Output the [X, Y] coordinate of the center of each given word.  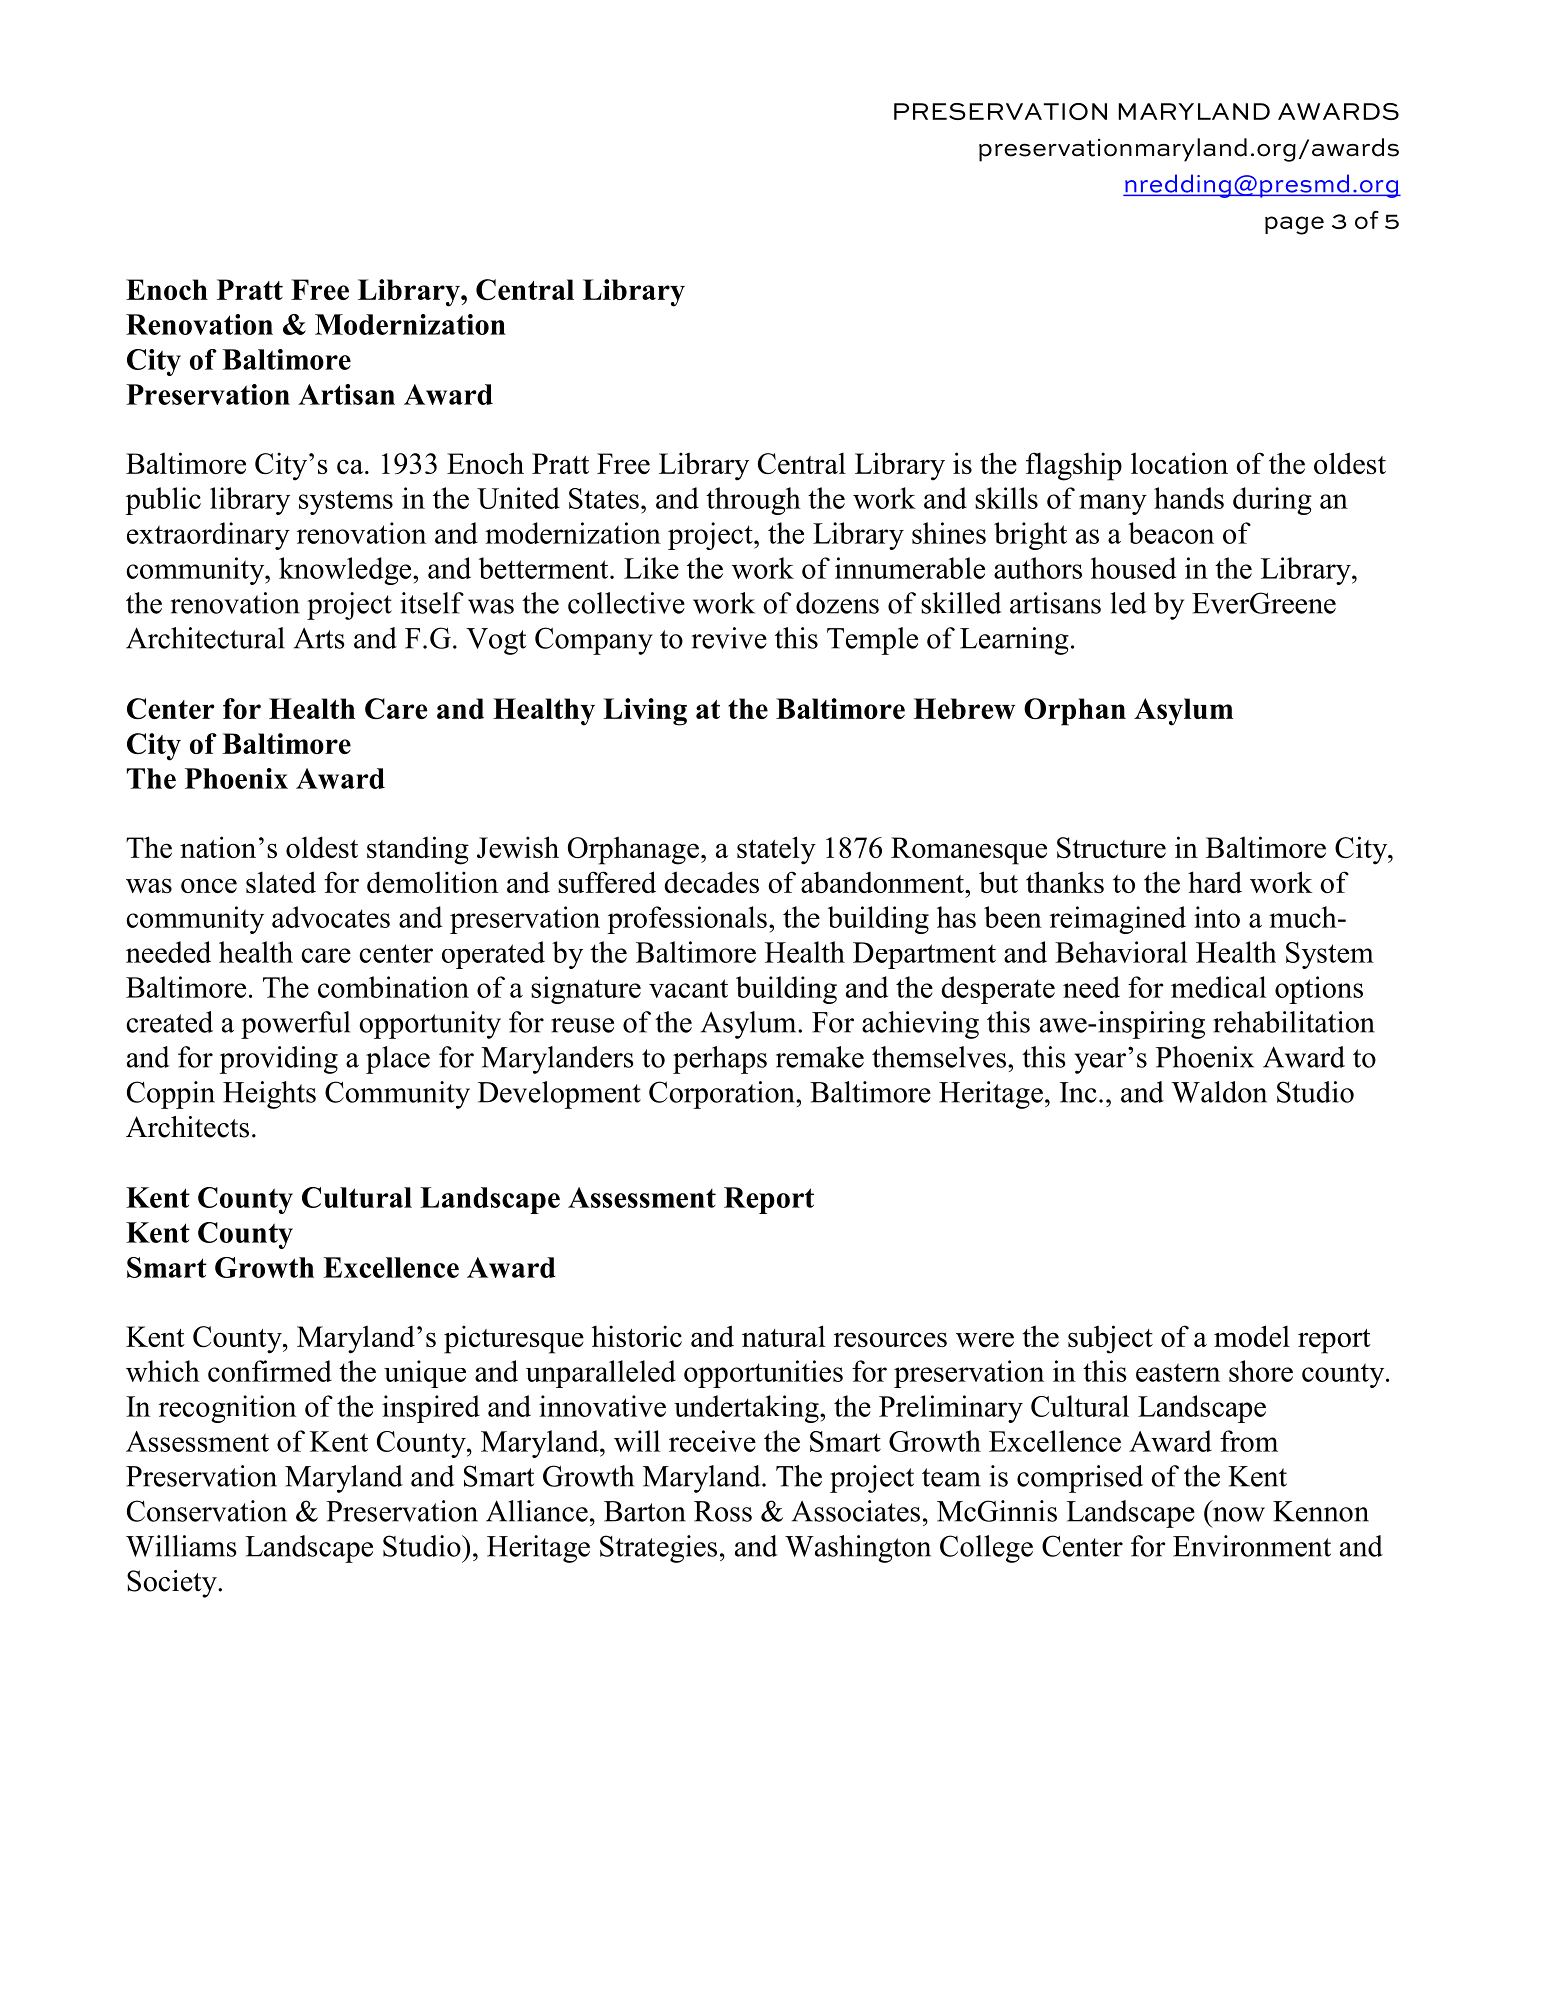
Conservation [207, 1511]
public [163, 501]
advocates [331, 917]
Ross [723, 1511]
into [1217, 917]
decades [711, 882]
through [753, 501]
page [1294, 225]
